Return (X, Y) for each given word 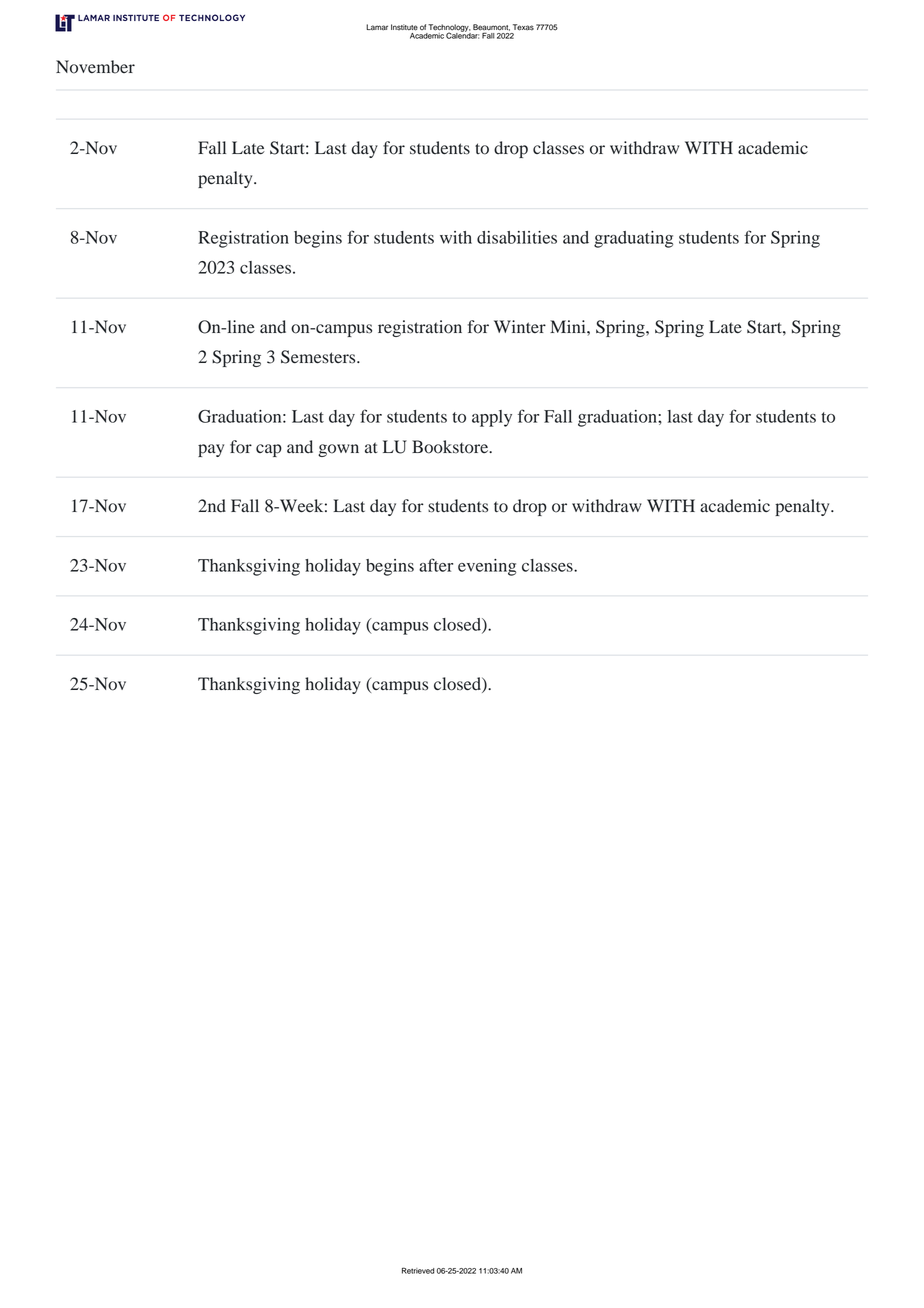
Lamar (377, 27)
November (95, 67)
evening (487, 567)
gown (338, 450)
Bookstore (451, 447)
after (436, 565)
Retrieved (418, 1270)
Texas (523, 27)
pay (211, 450)
